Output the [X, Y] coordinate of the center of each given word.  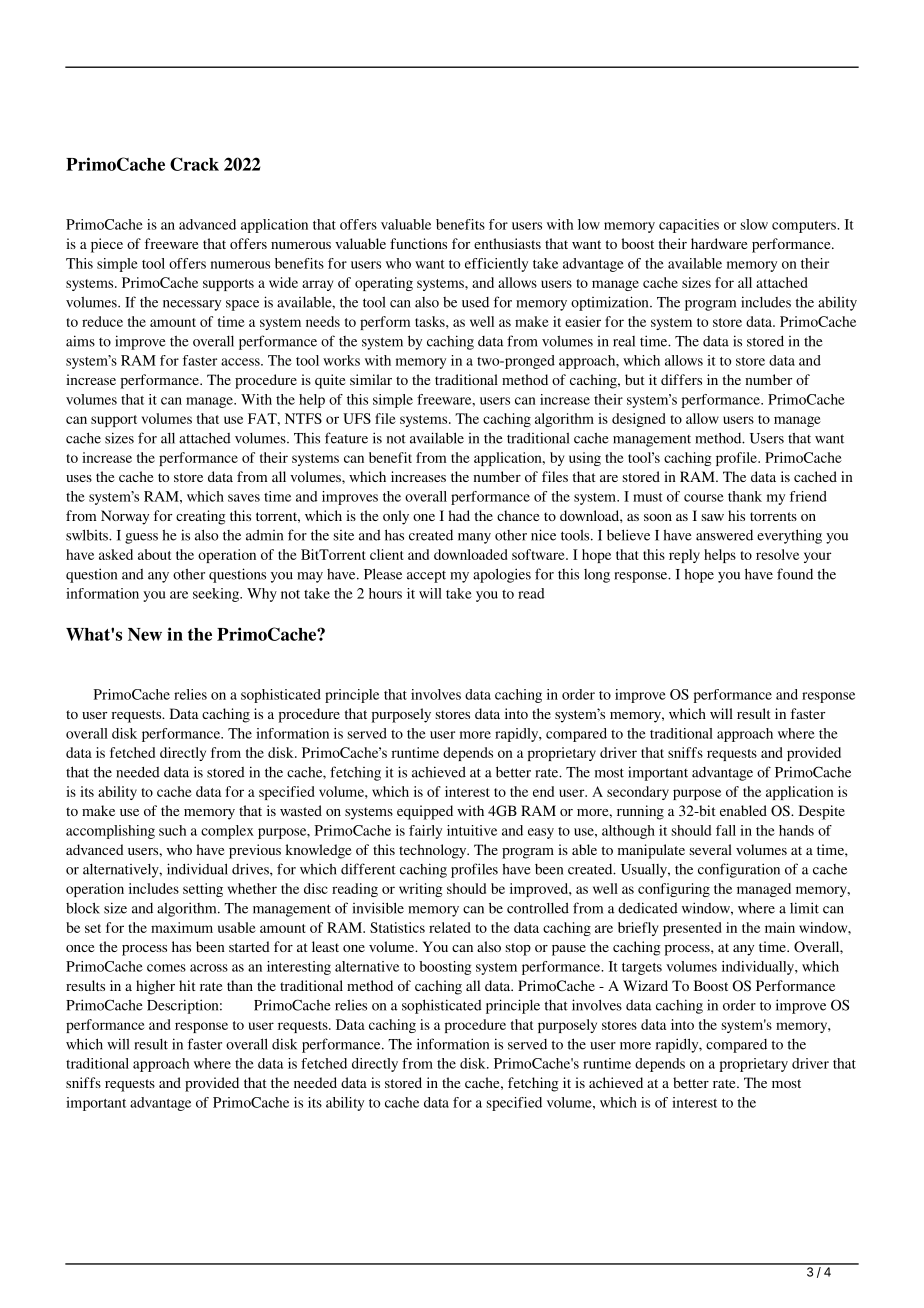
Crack [194, 164]
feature [346, 438]
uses [79, 478]
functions [418, 243]
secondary [638, 793]
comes [166, 968]
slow [754, 224]
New [145, 634]
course [704, 498]
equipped [425, 812]
